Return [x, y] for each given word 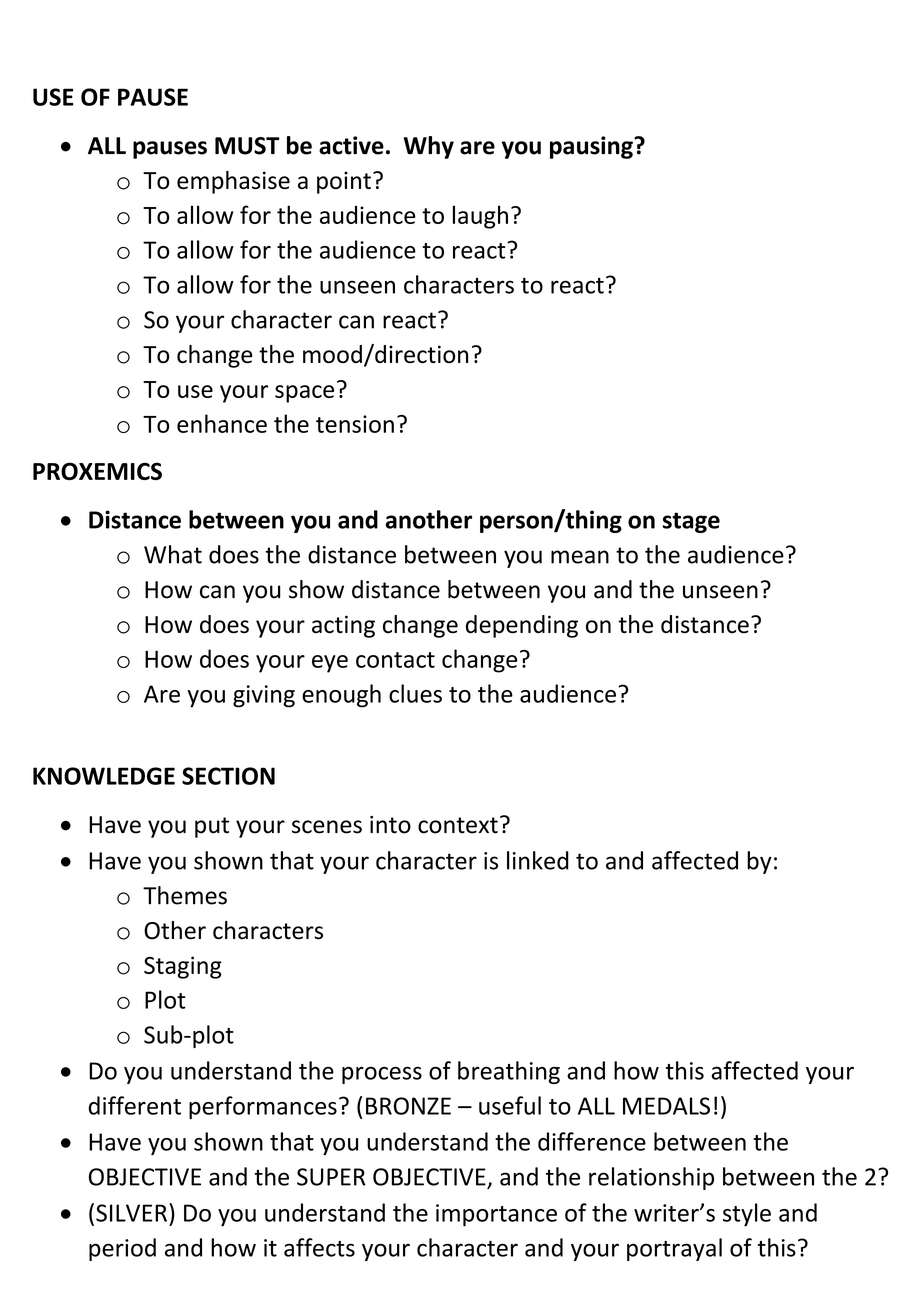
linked [538, 860]
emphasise [233, 182]
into [390, 825]
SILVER [131, 1213]
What [173, 554]
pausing [592, 147]
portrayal [674, 1249]
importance [496, 1215]
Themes [185, 895]
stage [691, 522]
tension [355, 424]
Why [429, 147]
